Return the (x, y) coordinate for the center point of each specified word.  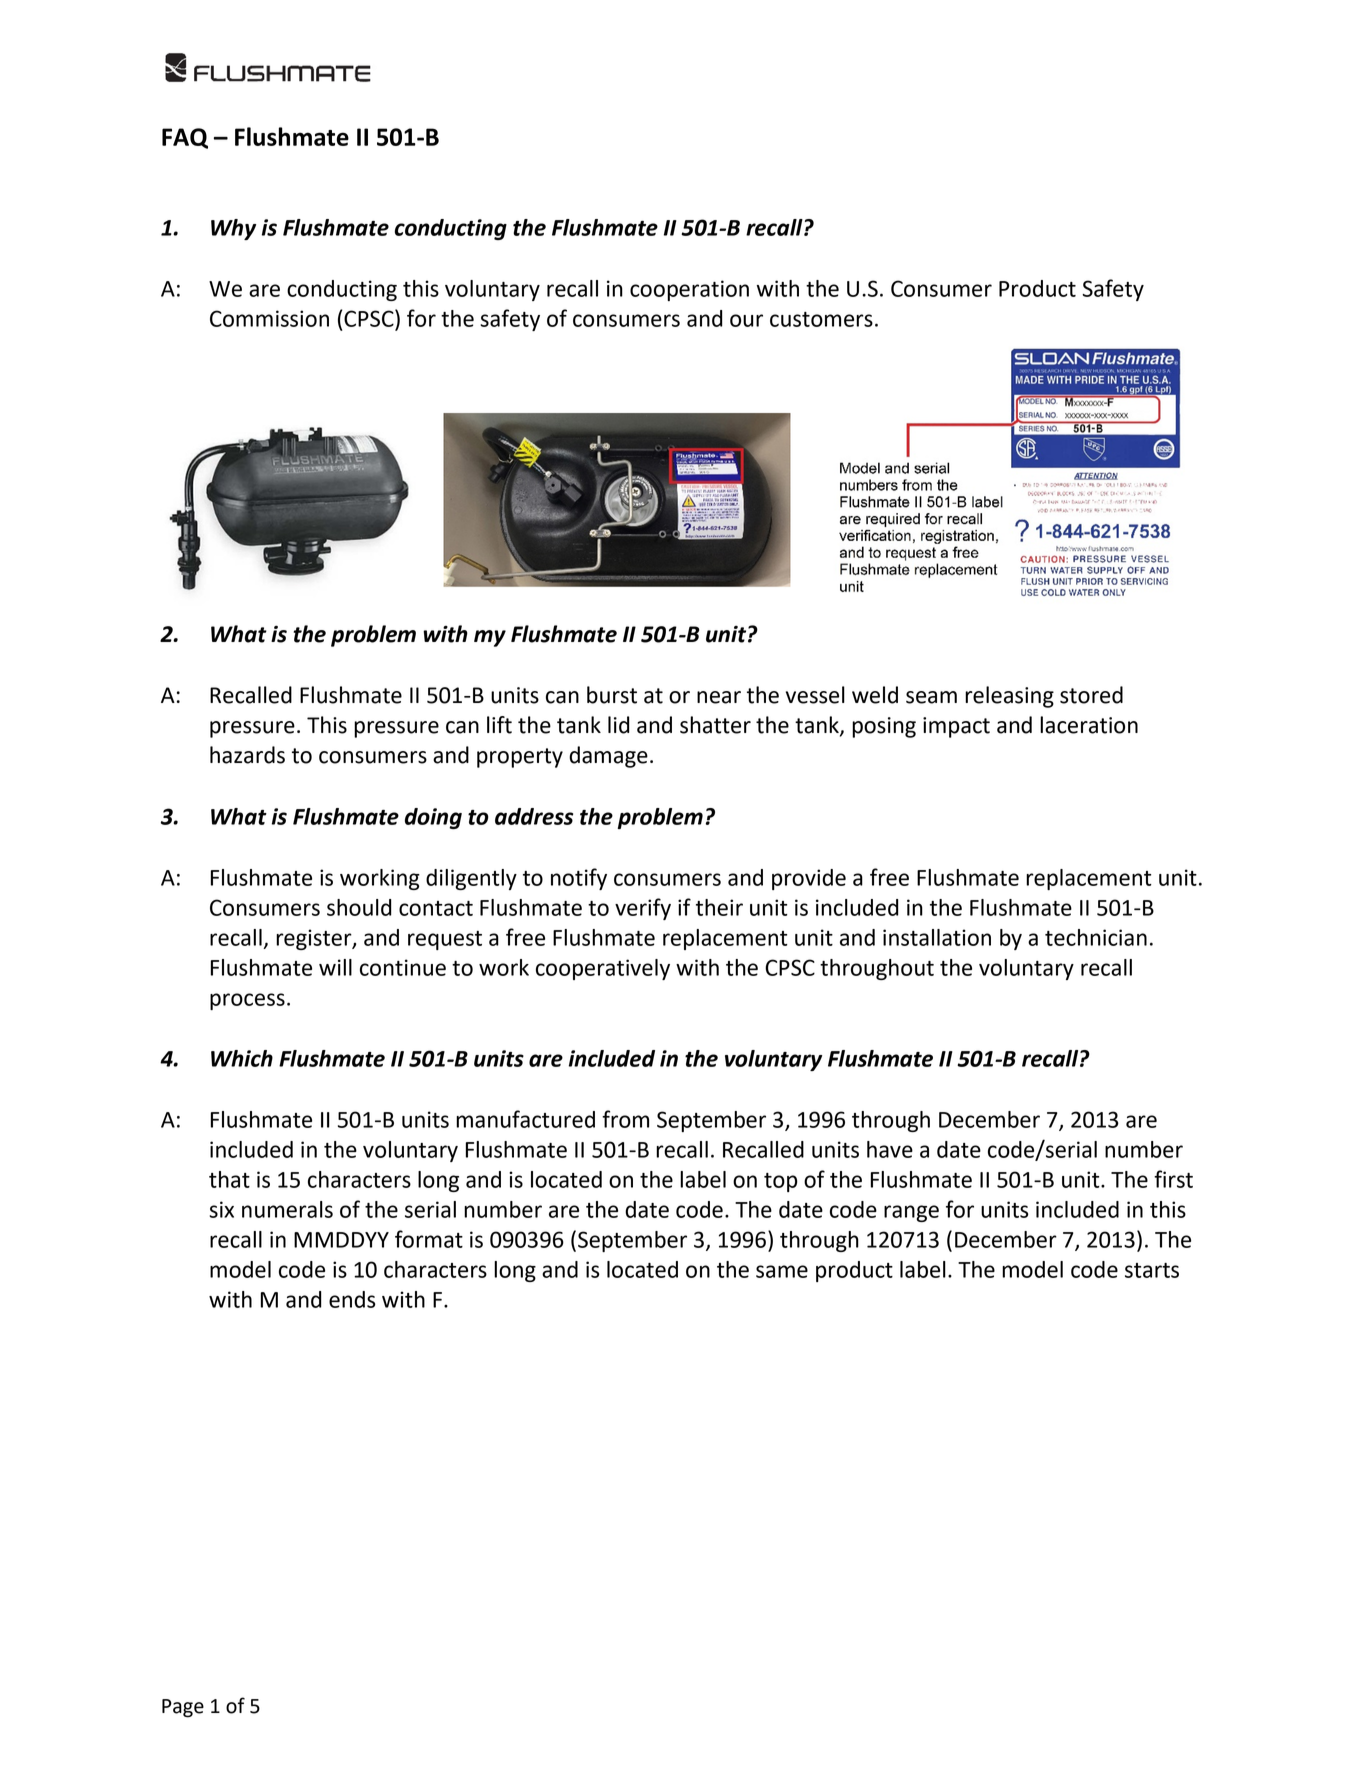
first (1173, 1179)
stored (1091, 695)
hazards (247, 755)
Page (183, 1708)
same (782, 1271)
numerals (287, 1209)
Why (233, 229)
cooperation (689, 290)
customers (821, 319)
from (625, 1119)
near (719, 697)
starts (1152, 1270)
